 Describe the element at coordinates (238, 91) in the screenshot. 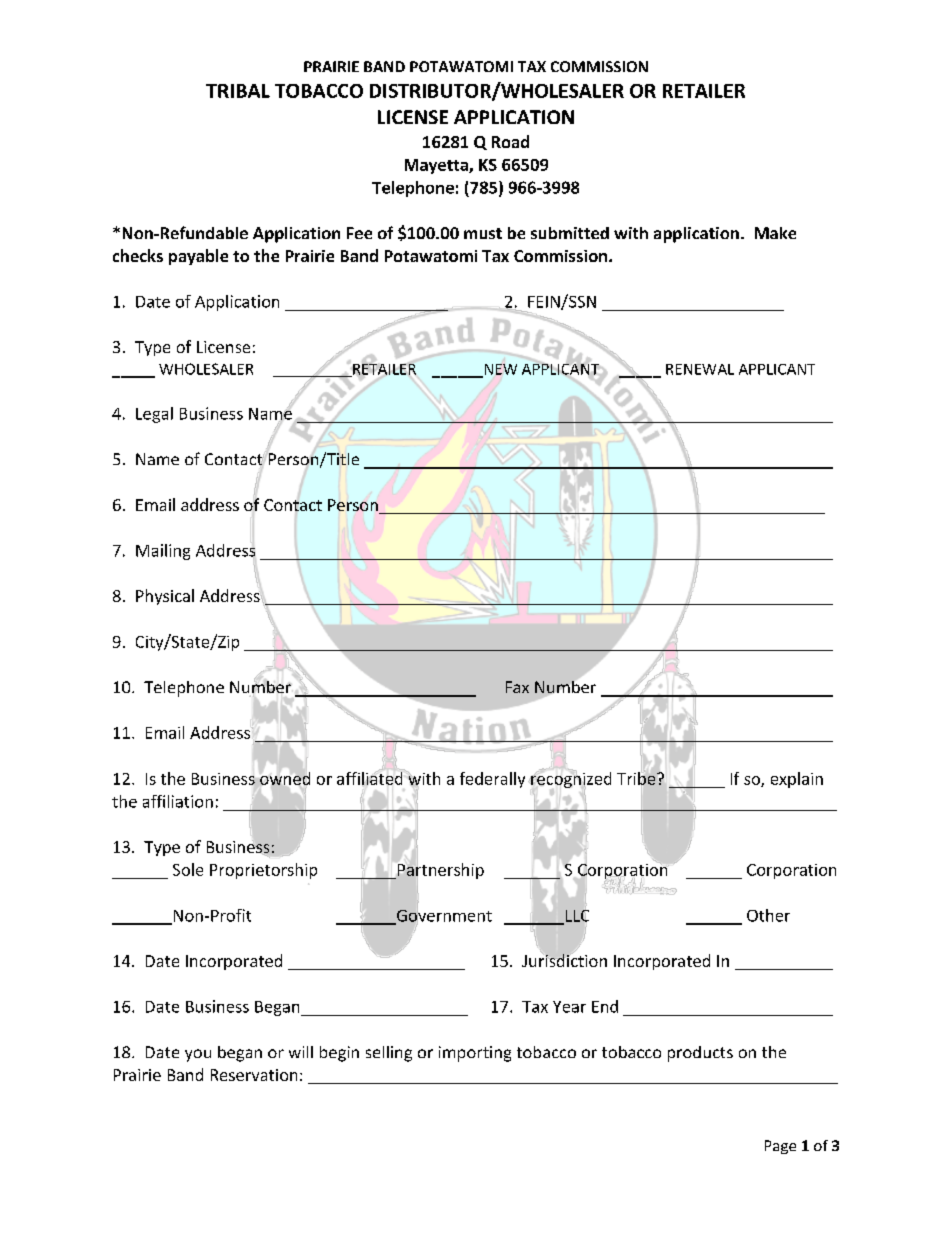

I see `TRIBAL` at that location.
